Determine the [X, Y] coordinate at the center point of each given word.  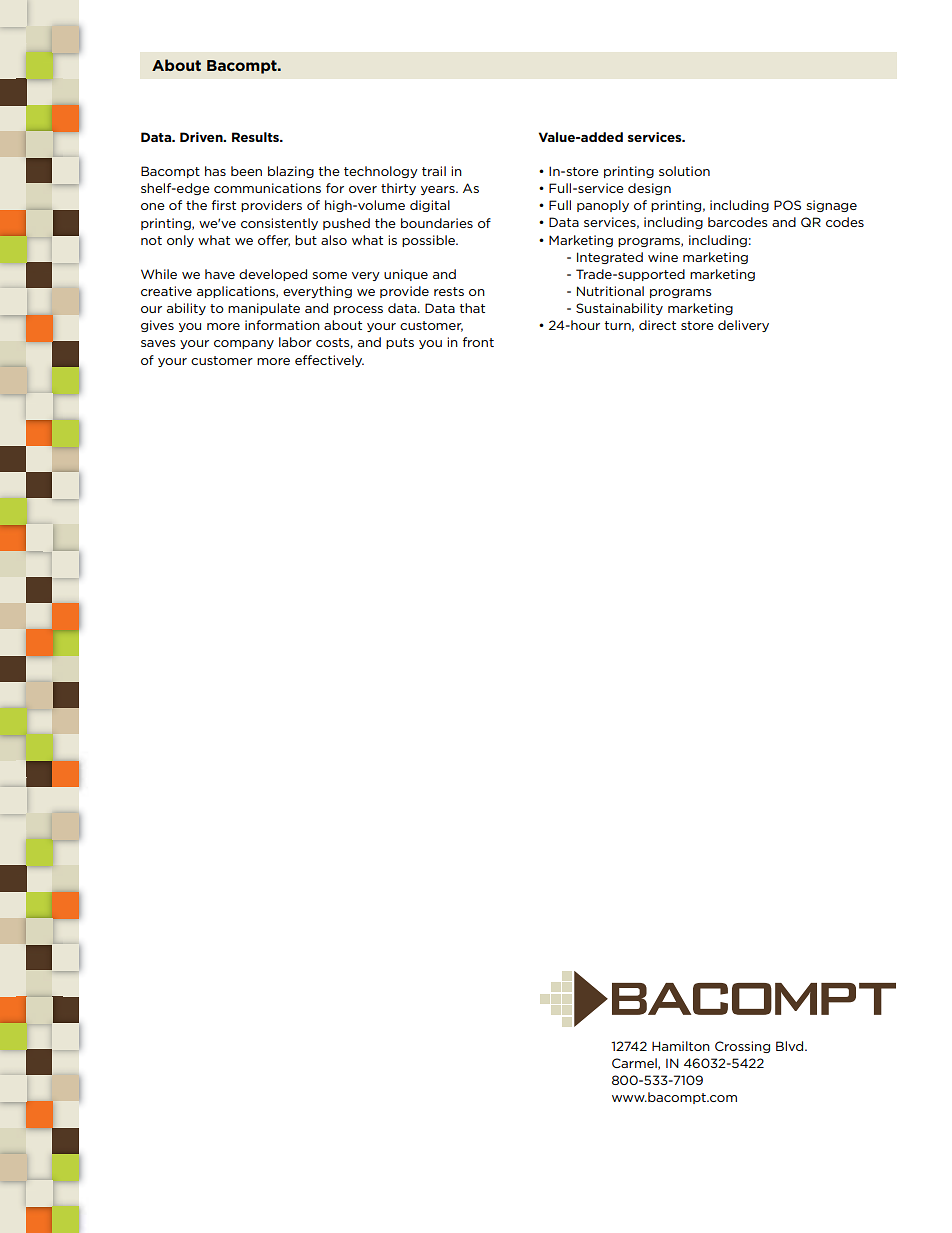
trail [434, 171]
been [246, 171]
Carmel [635, 1064]
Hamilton [681, 1046]
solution [684, 171]
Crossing [742, 1047]
